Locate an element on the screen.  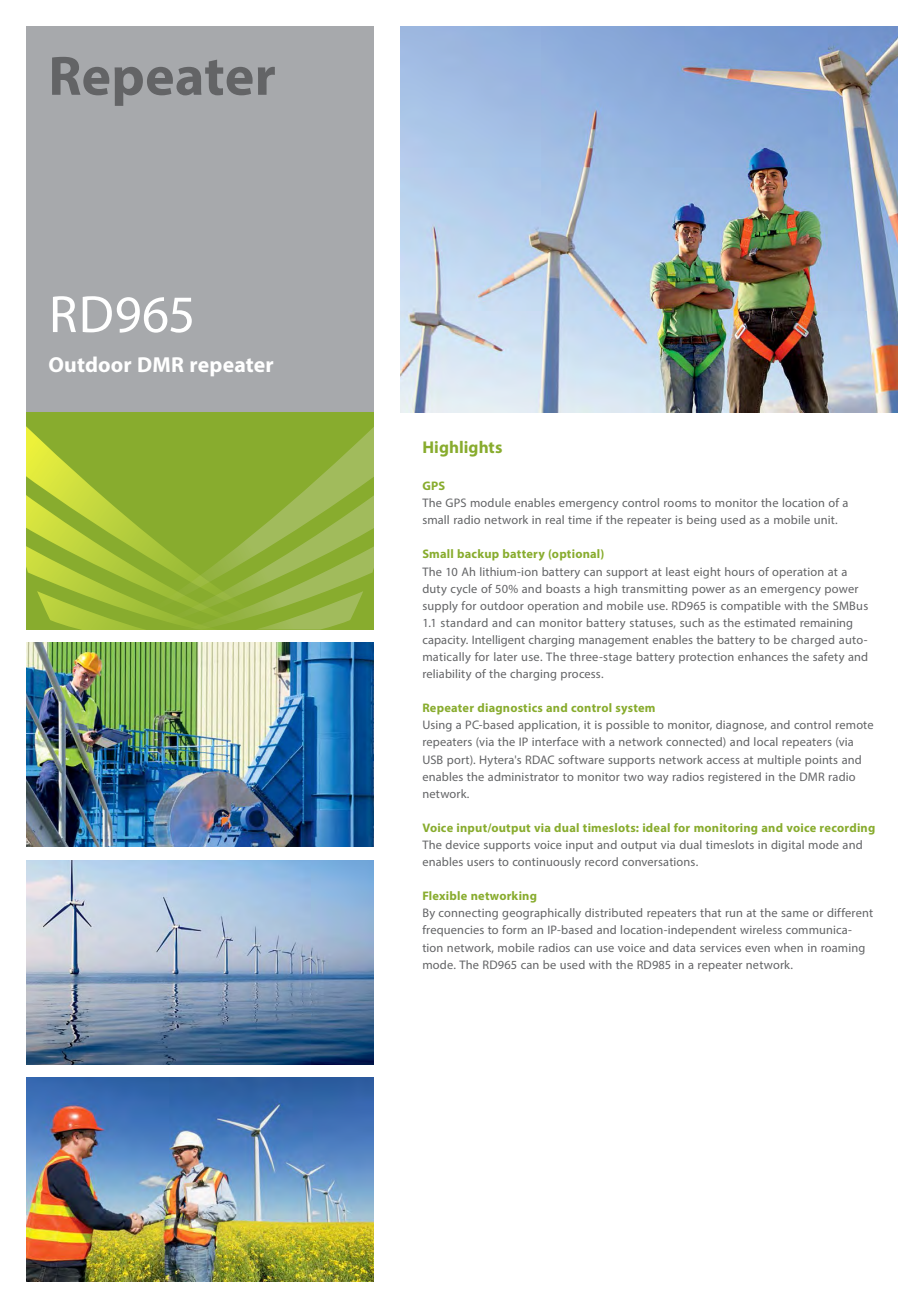
module is located at coordinates (491, 502).
